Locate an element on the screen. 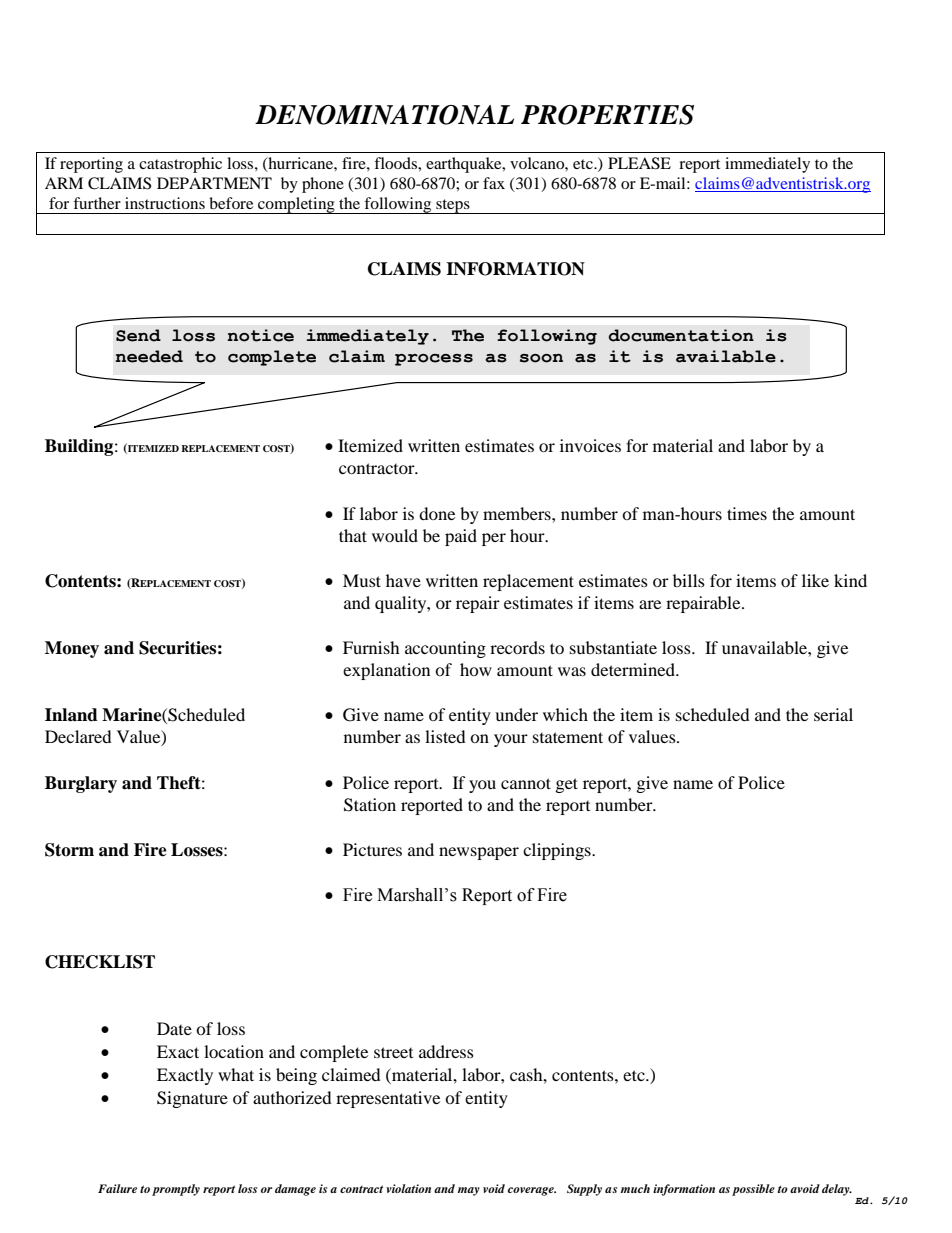 This screenshot has height=1233, width=952. earthquake is located at coordinates (465, 165).
